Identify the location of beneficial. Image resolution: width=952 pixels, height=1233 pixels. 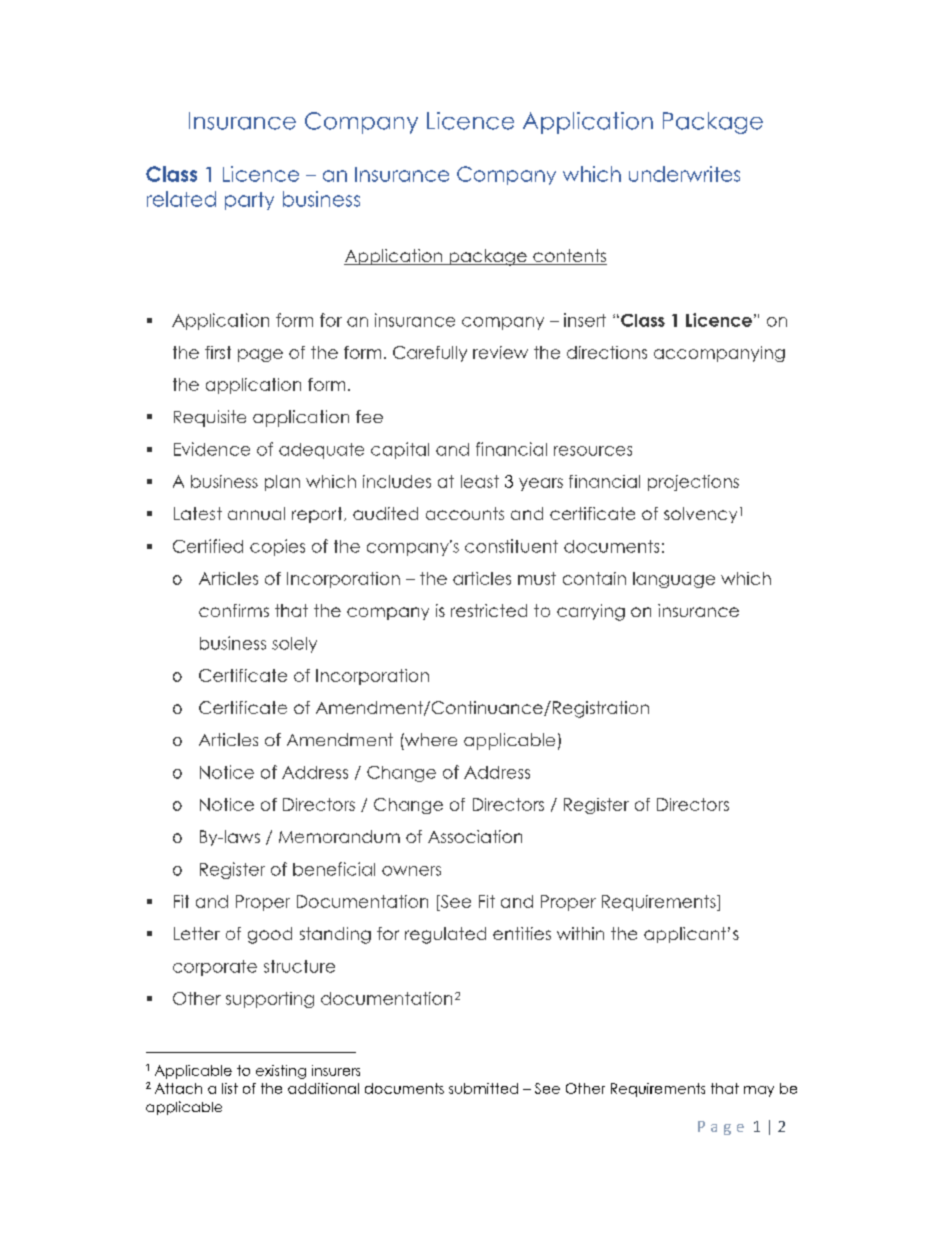
(334, 869).
